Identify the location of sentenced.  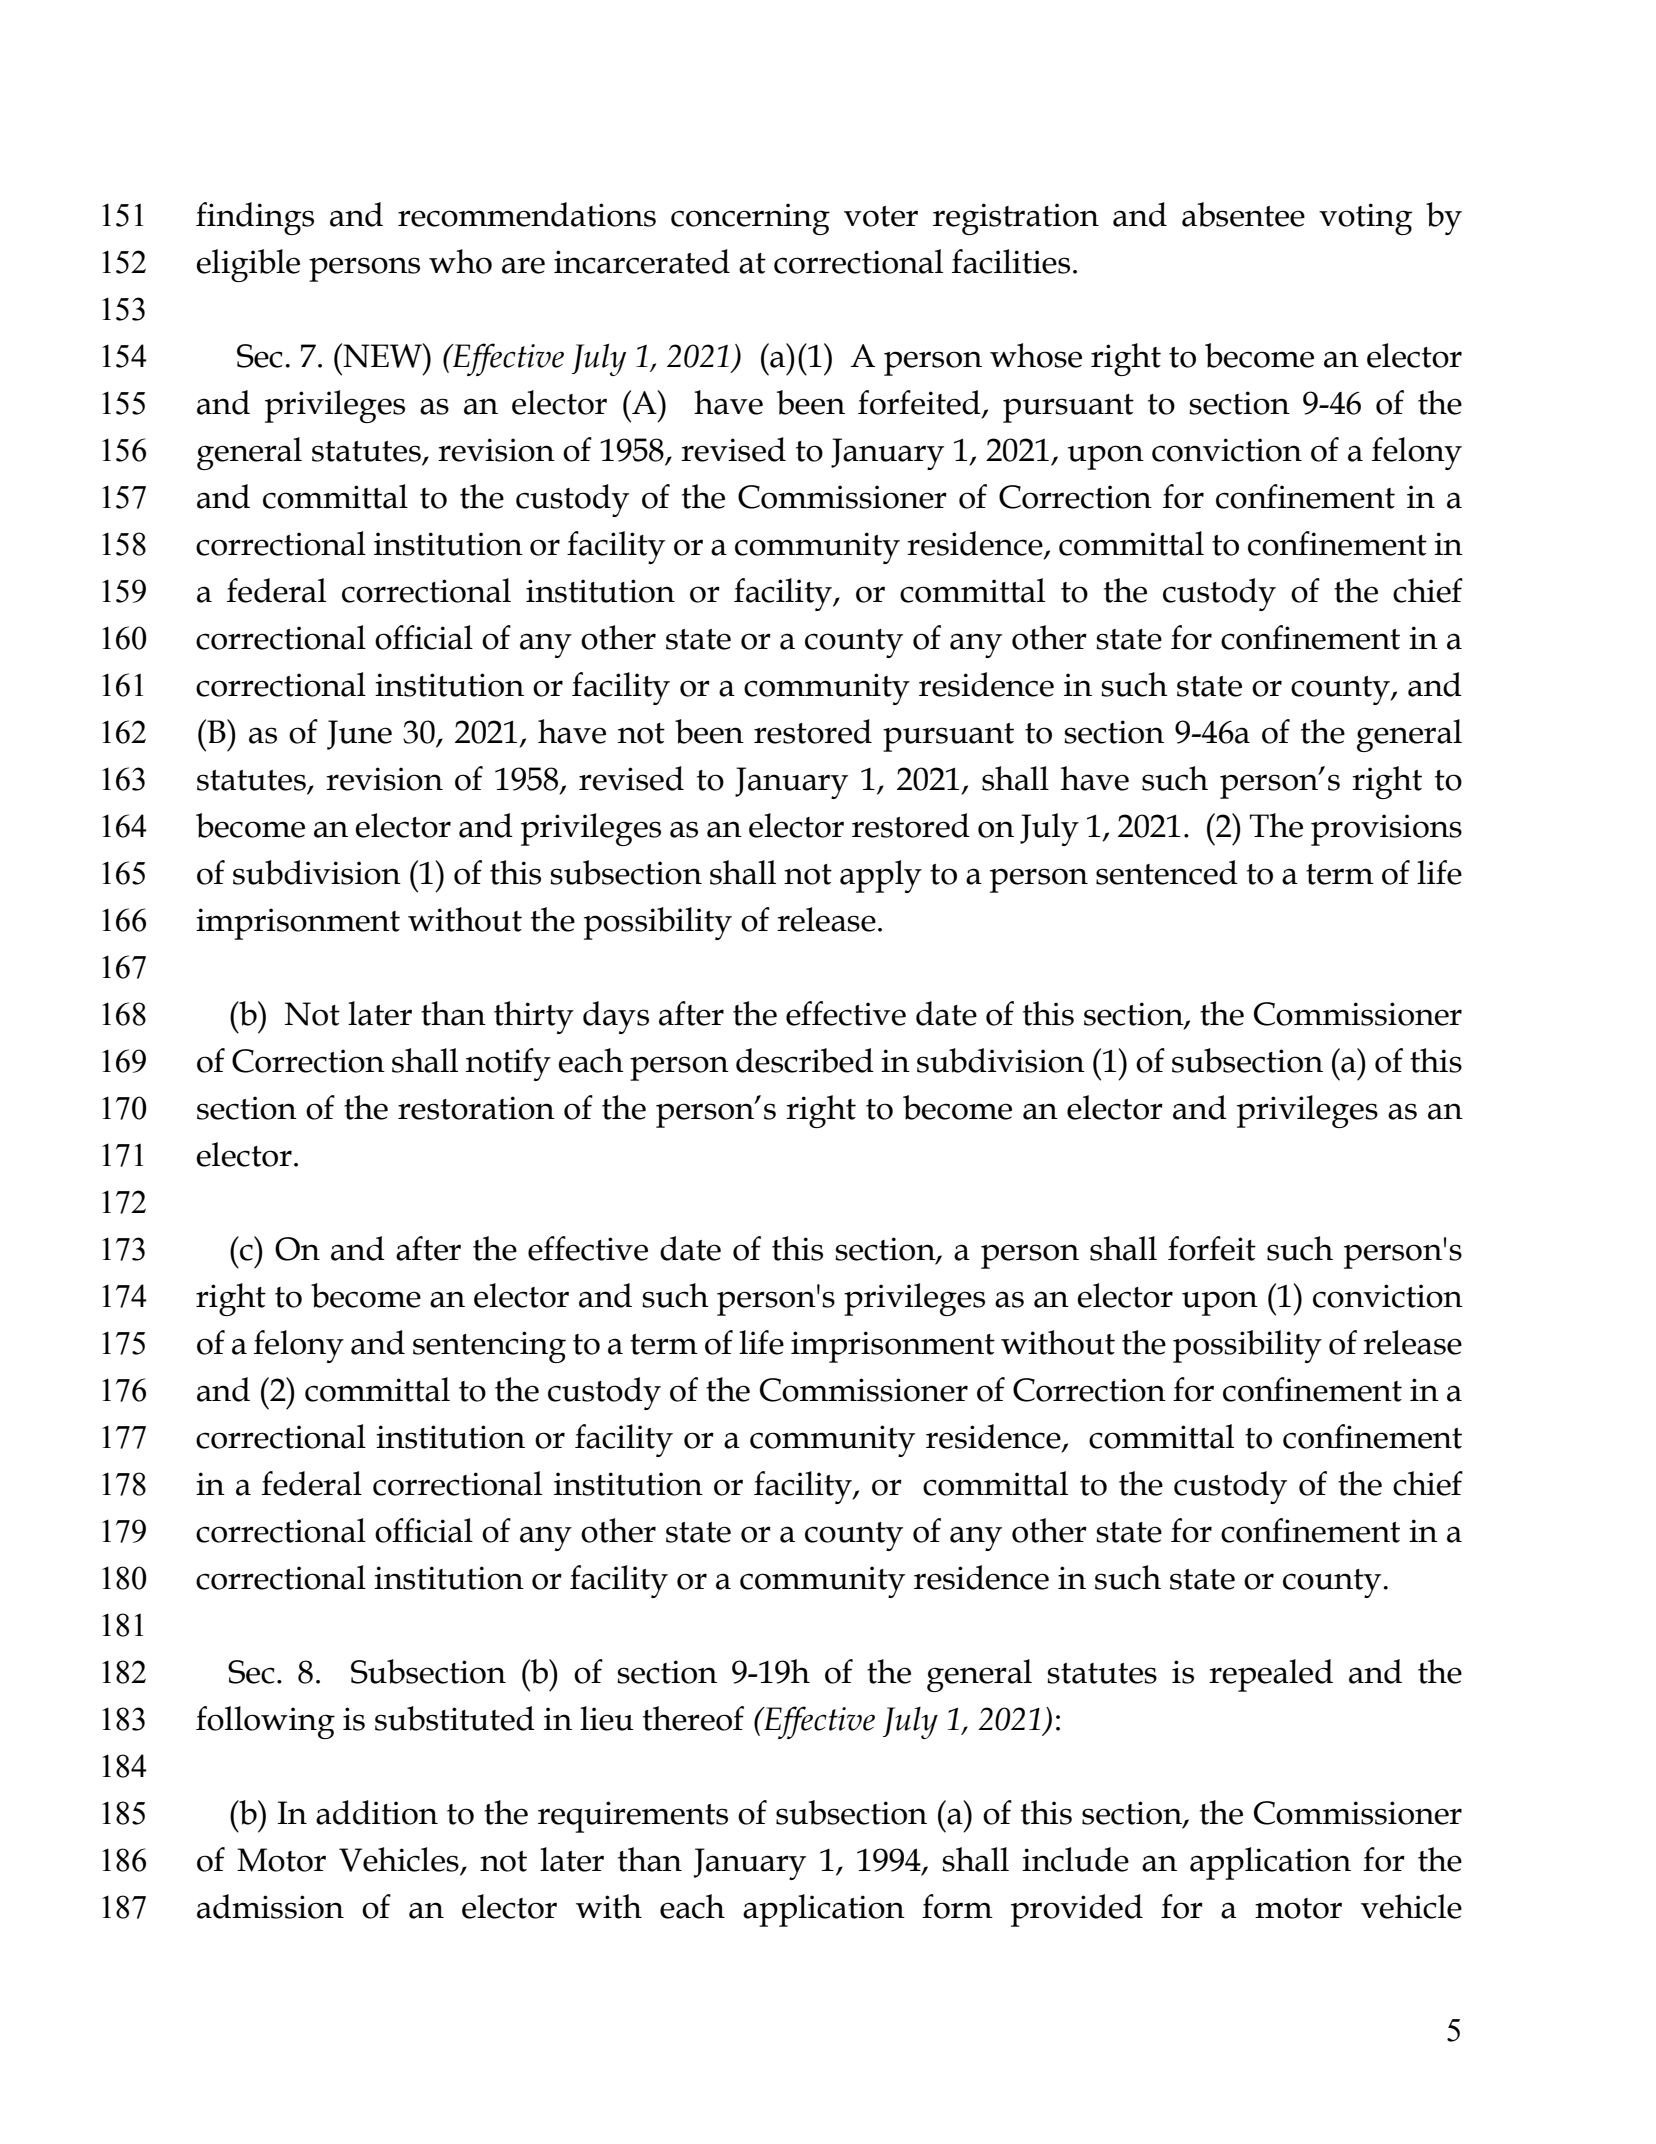
(1167, 872).
